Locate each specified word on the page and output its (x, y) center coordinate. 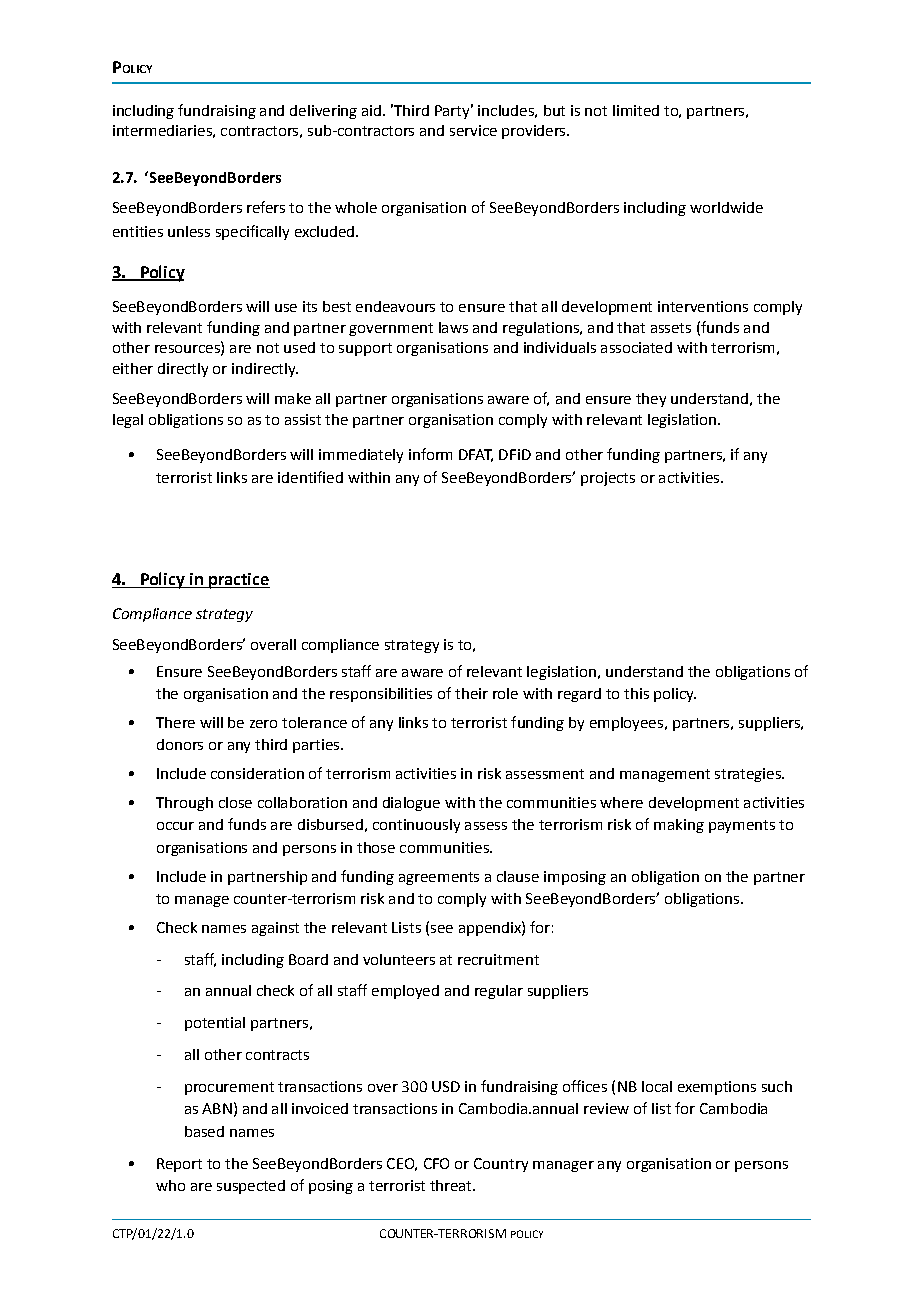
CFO (436, 1163)
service (473, 130)
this (636, 693)
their (471, 693)
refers (266, 207)
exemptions (717, 1088)
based (204, 1131)
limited (636, 110)
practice (238, 581)
